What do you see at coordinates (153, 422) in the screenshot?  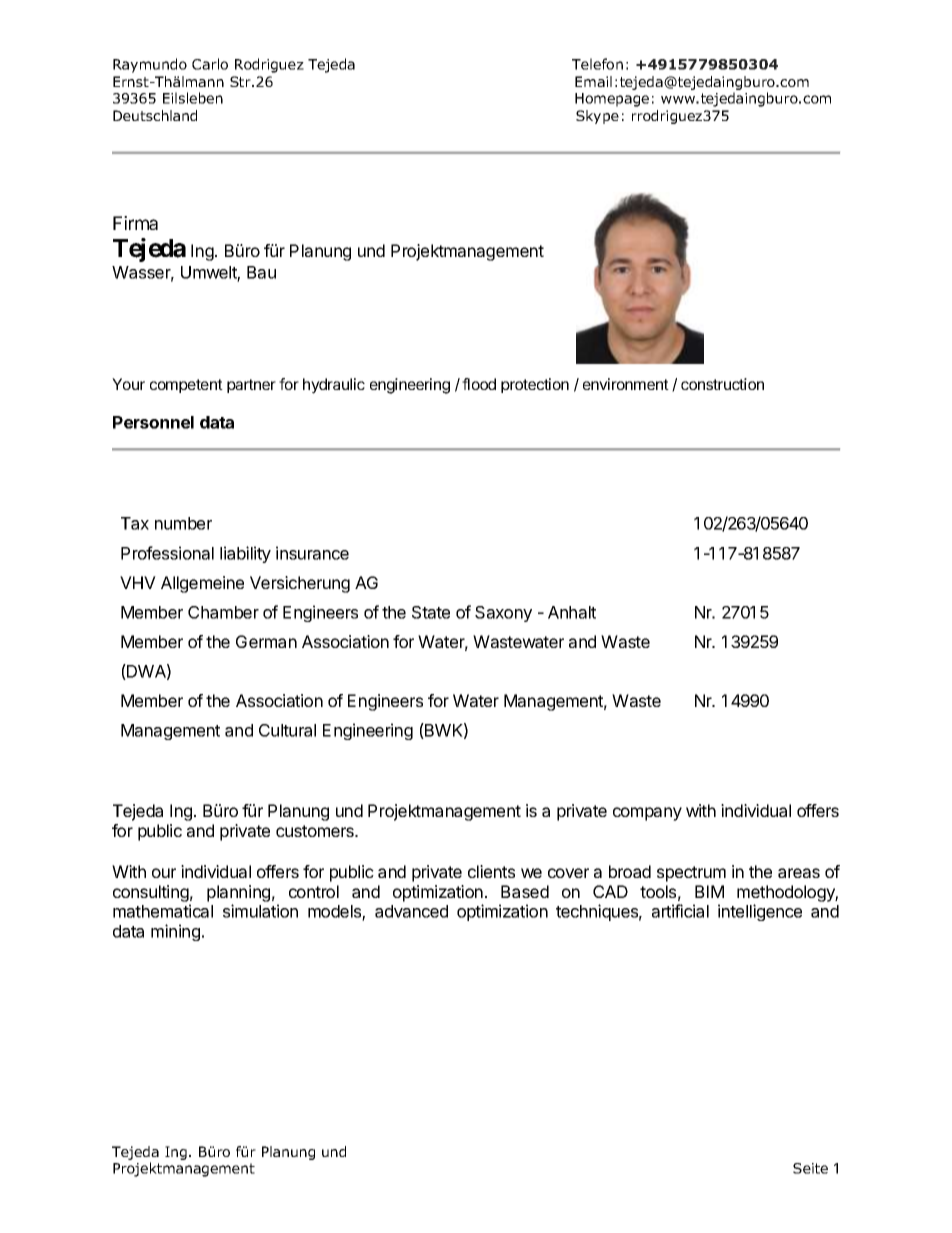 I see `Personnel` at bounding box center [153, 422].
